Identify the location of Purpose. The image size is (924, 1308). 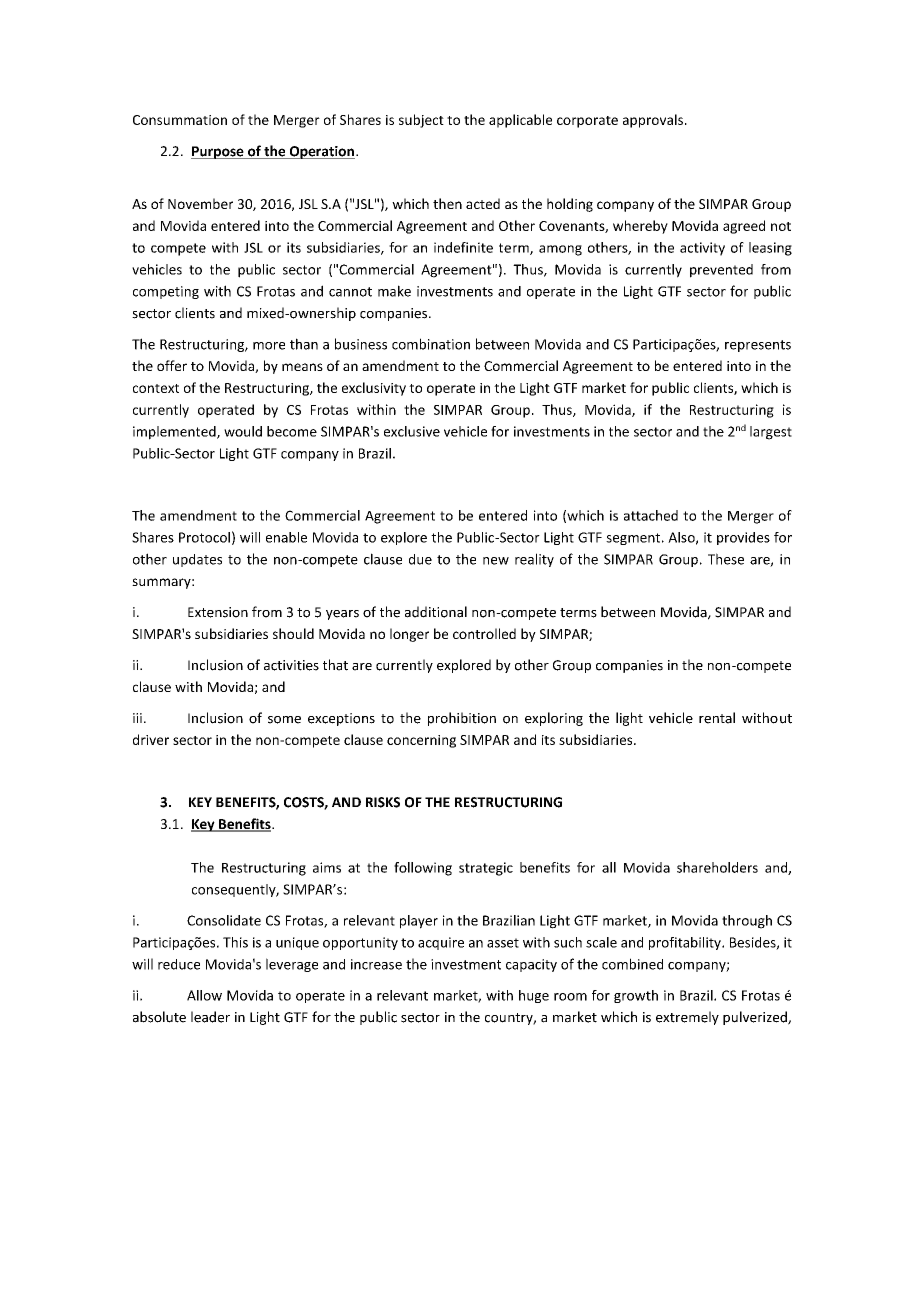
(218, 152).
